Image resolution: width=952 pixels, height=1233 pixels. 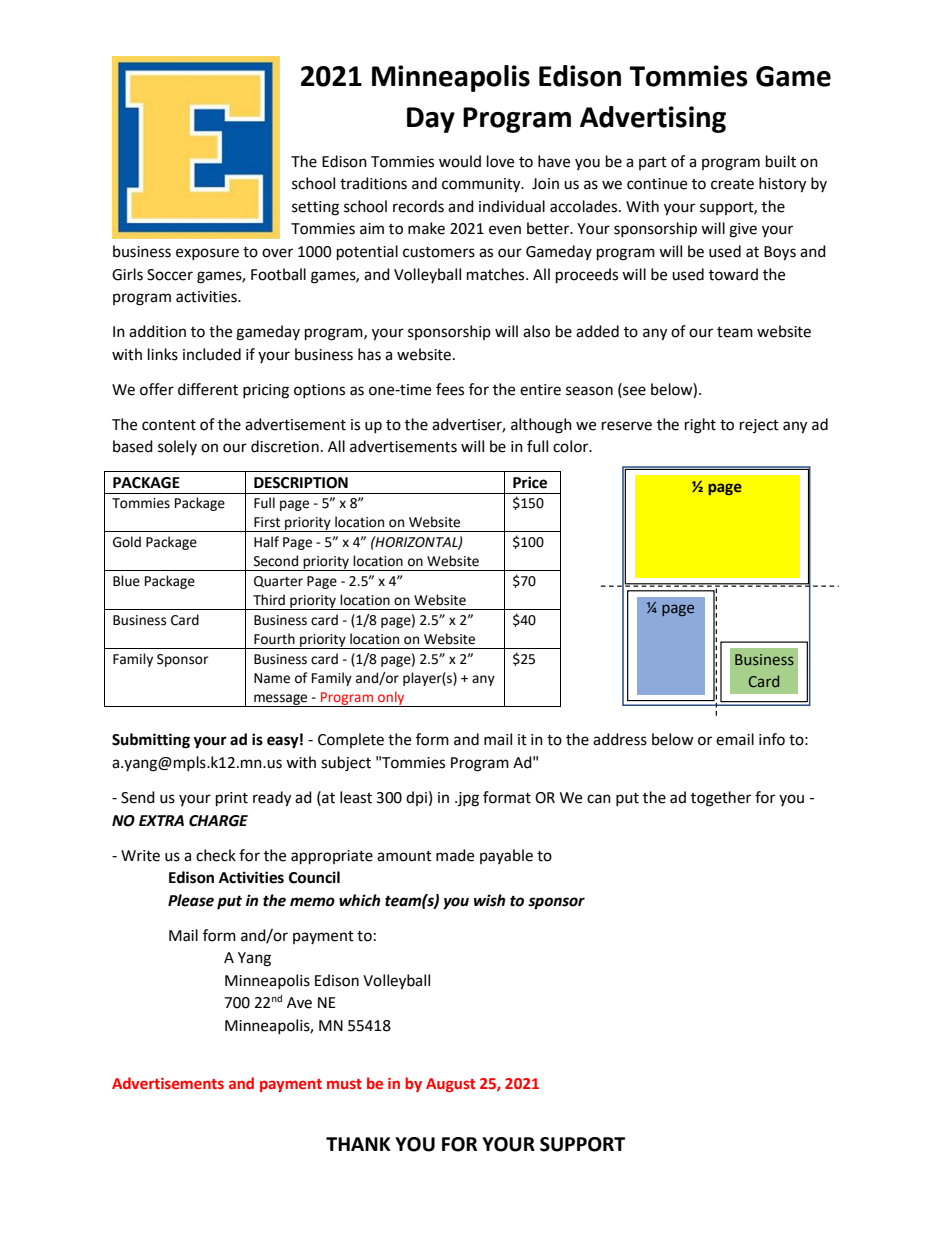 I want to click on info, so click(x=772, y=739).
